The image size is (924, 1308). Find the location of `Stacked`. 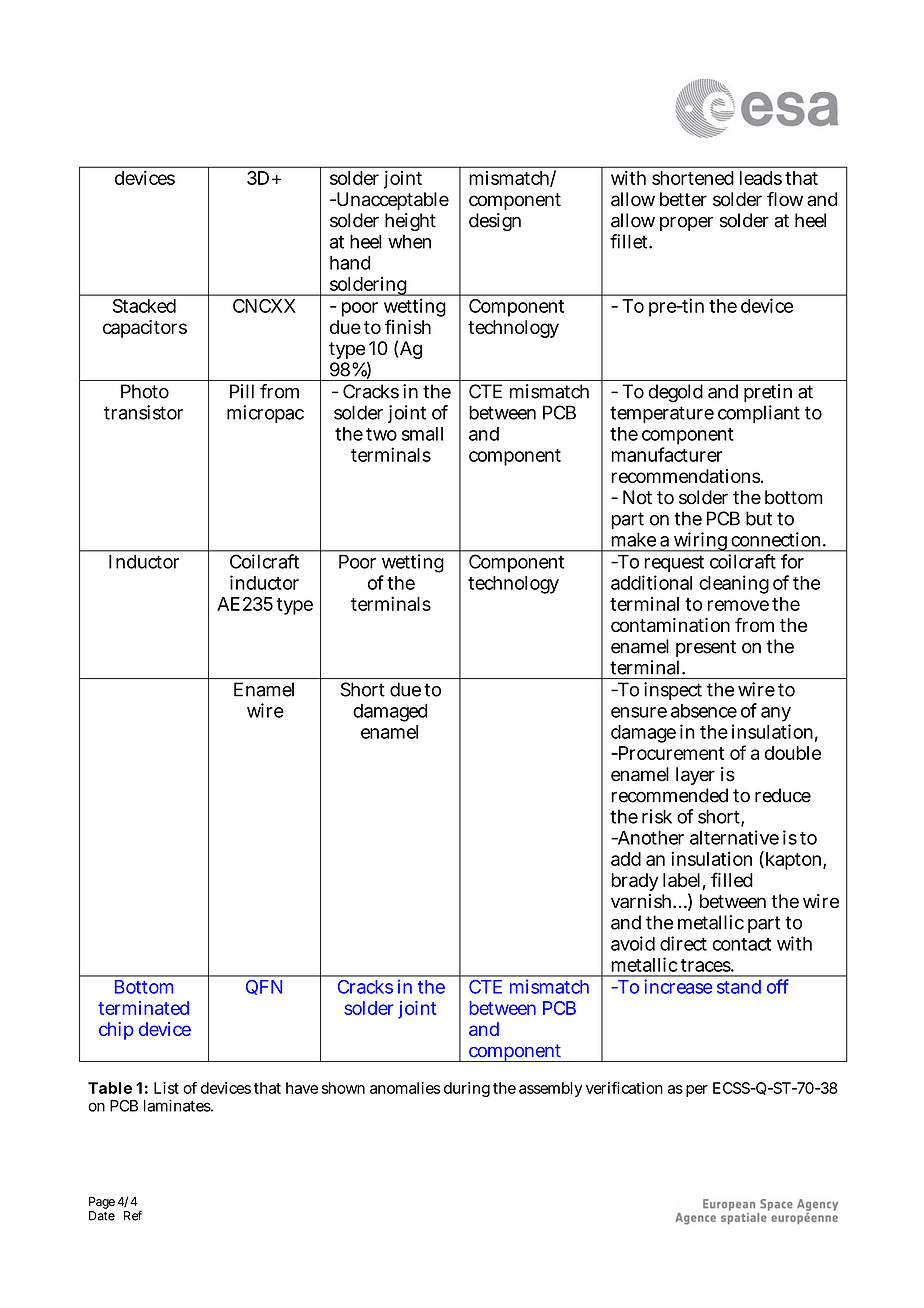

Stacked is located at coordinates (144, 306).
